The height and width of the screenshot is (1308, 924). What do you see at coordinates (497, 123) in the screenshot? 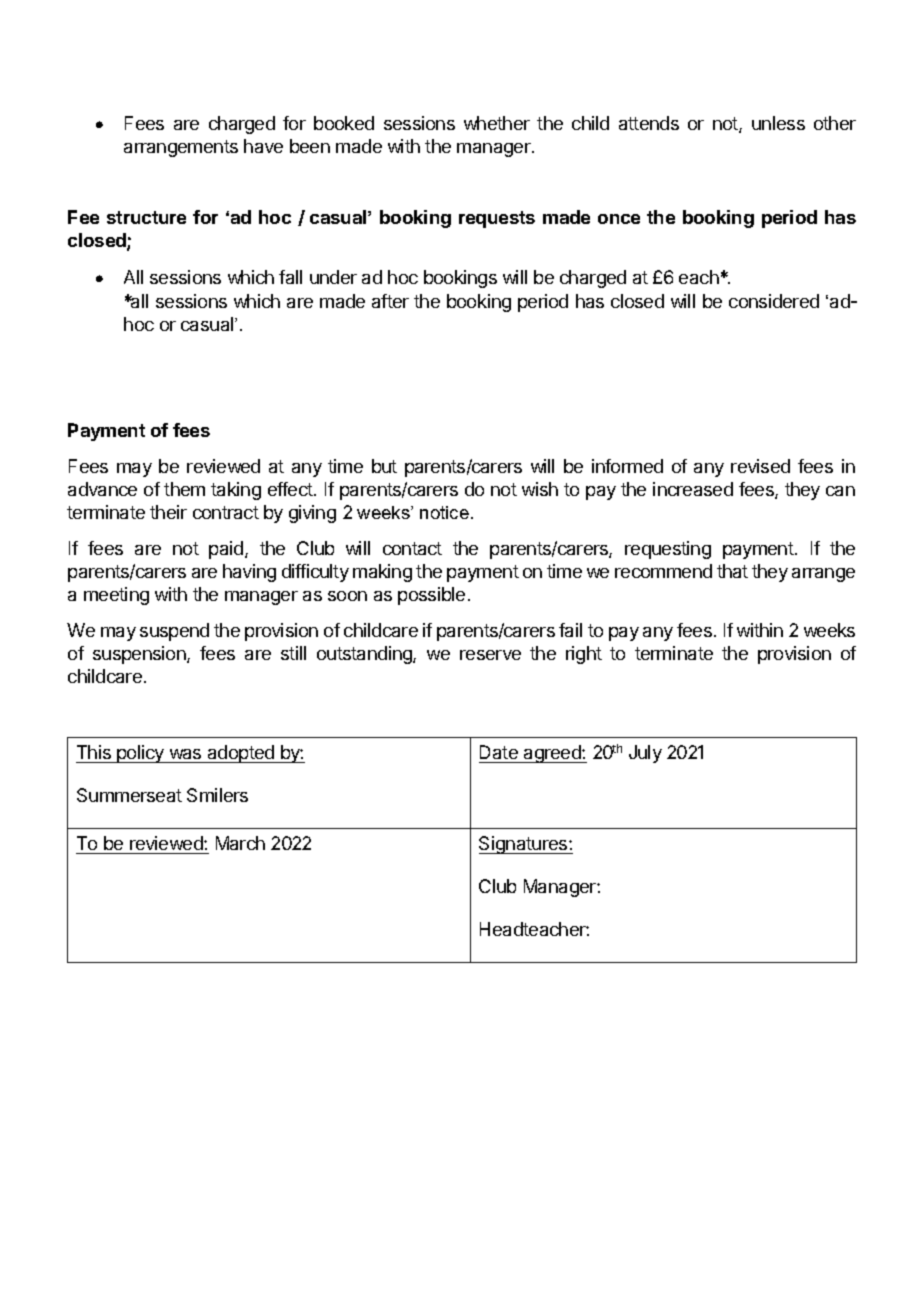
I see `whether` at bounding box center [497, 123].
